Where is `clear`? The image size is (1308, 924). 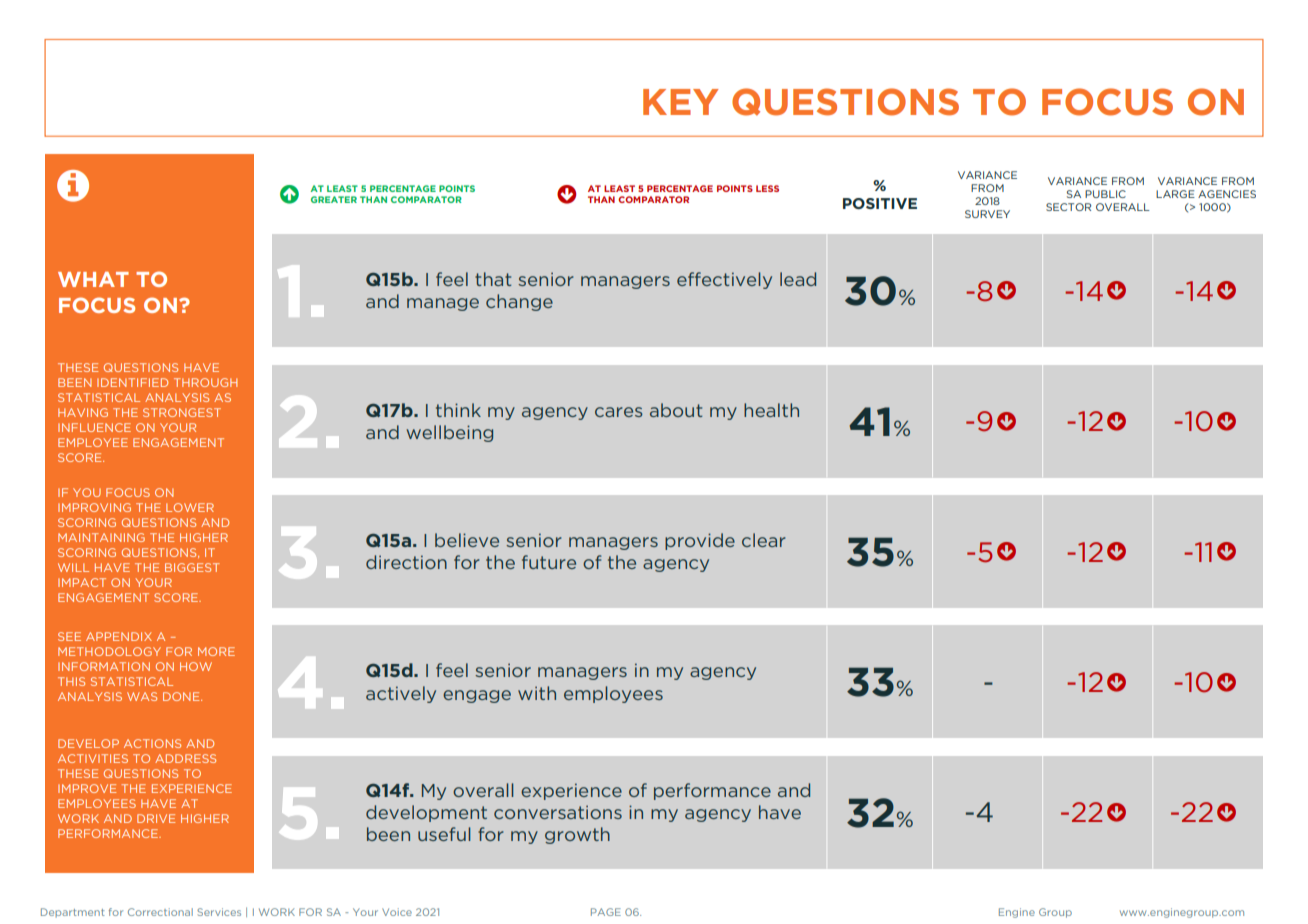
clear is located at coordinates (764, 540).
